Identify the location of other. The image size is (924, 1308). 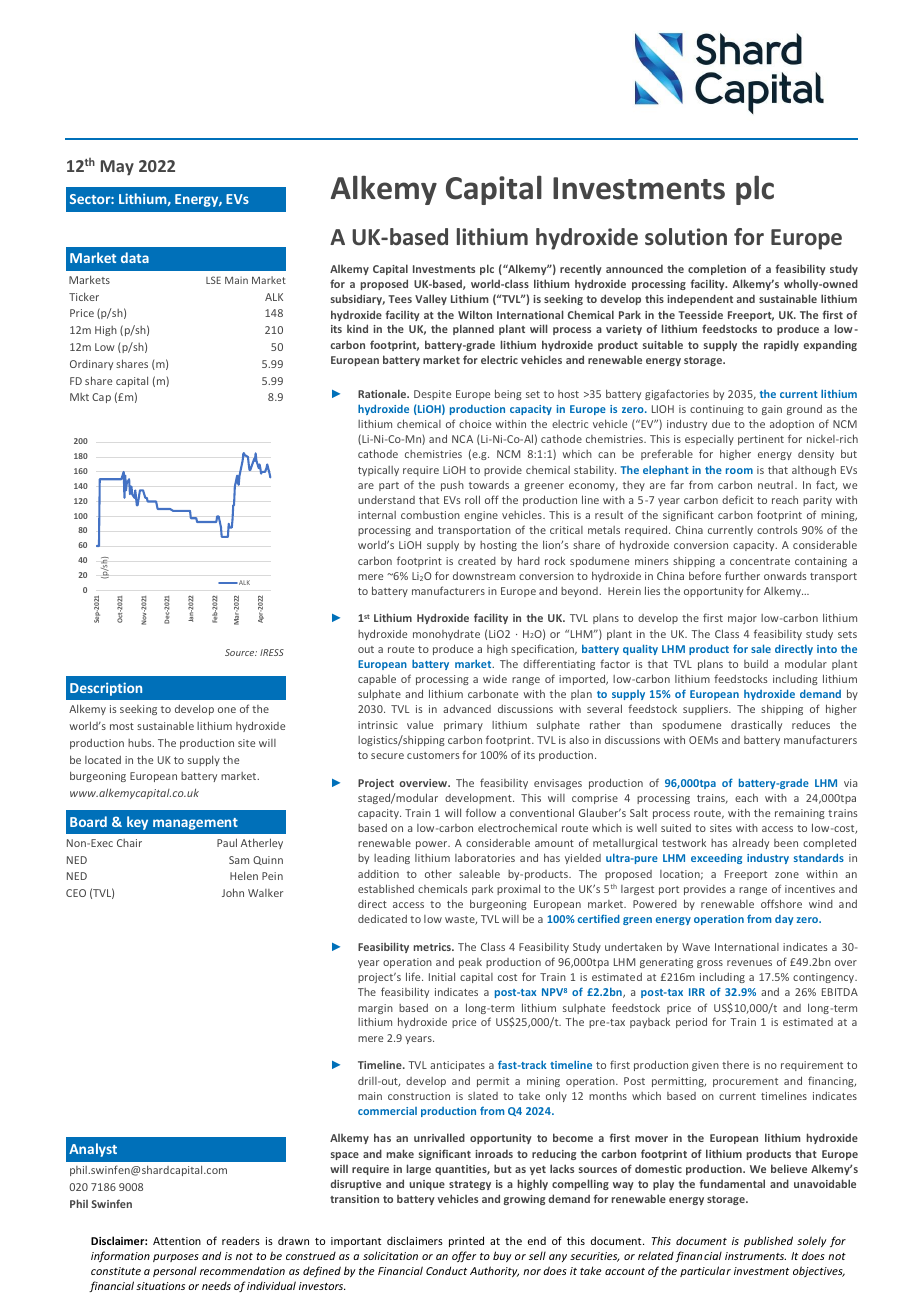
(438, 873).
